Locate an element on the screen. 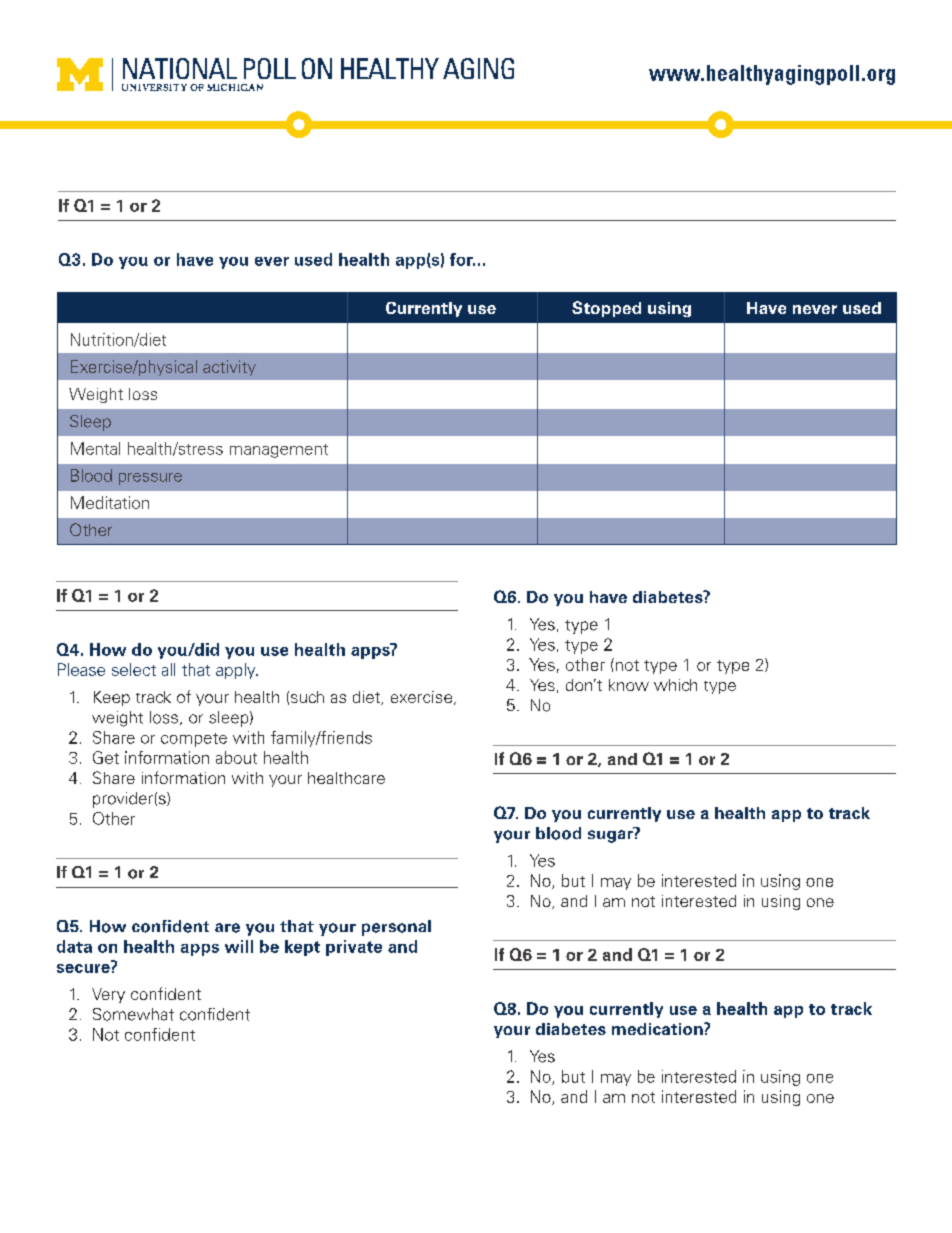 This screenshot has width=952, height=1233. select is located at coordinates (134, 669).
